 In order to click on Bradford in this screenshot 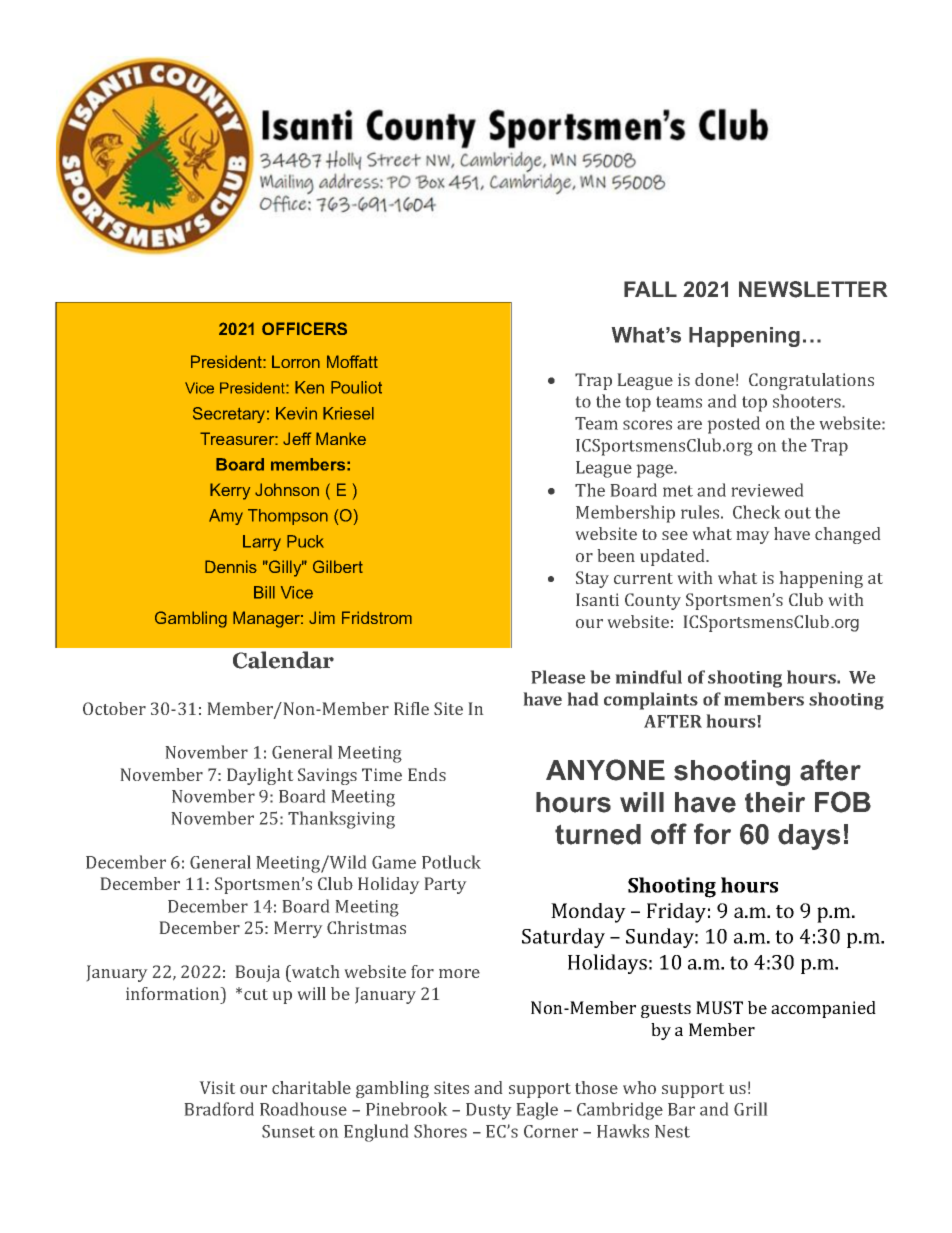, I will do `click(219, 1109)`.
